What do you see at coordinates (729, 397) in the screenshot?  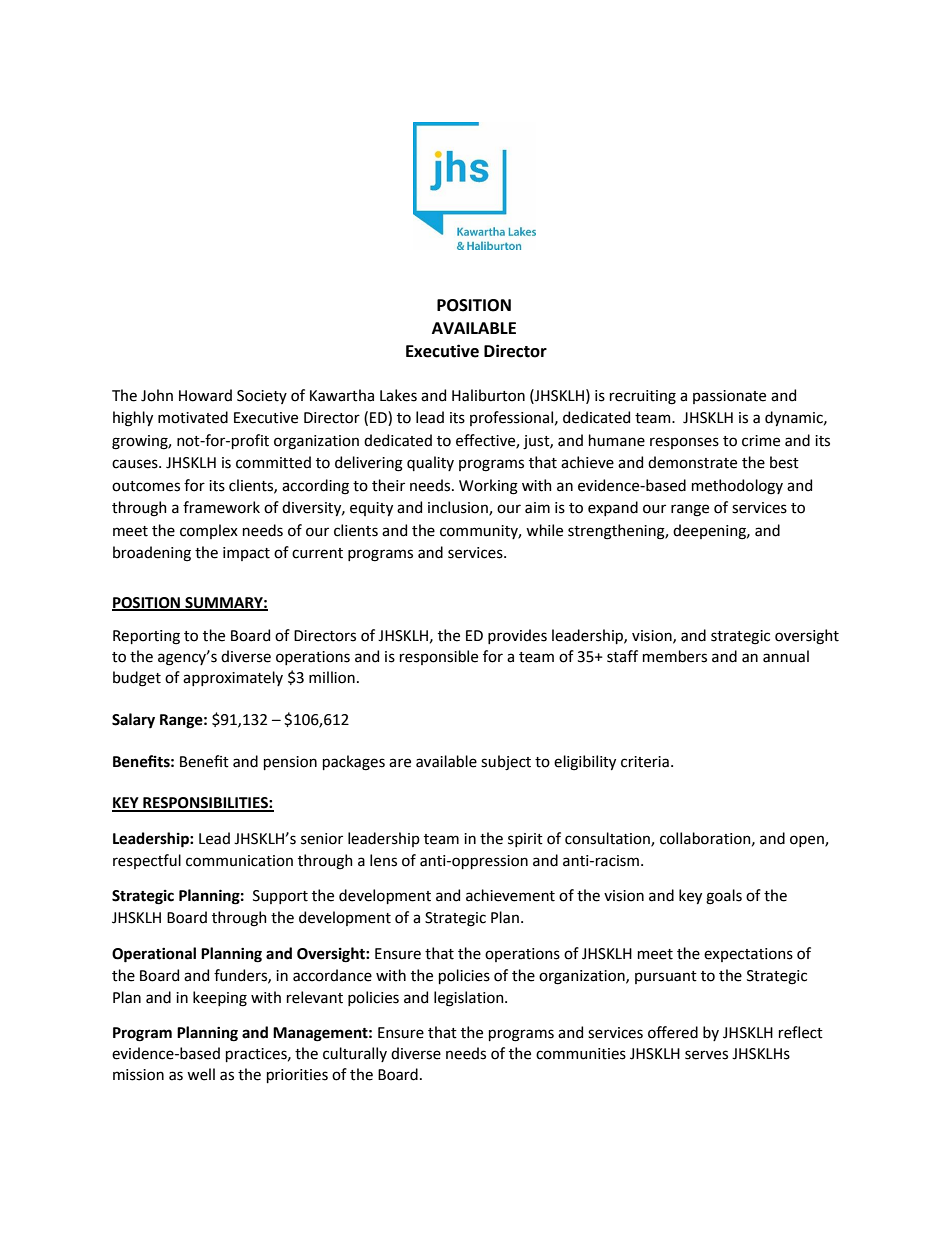 I see `passionate` at bounding box center [729, 397].
